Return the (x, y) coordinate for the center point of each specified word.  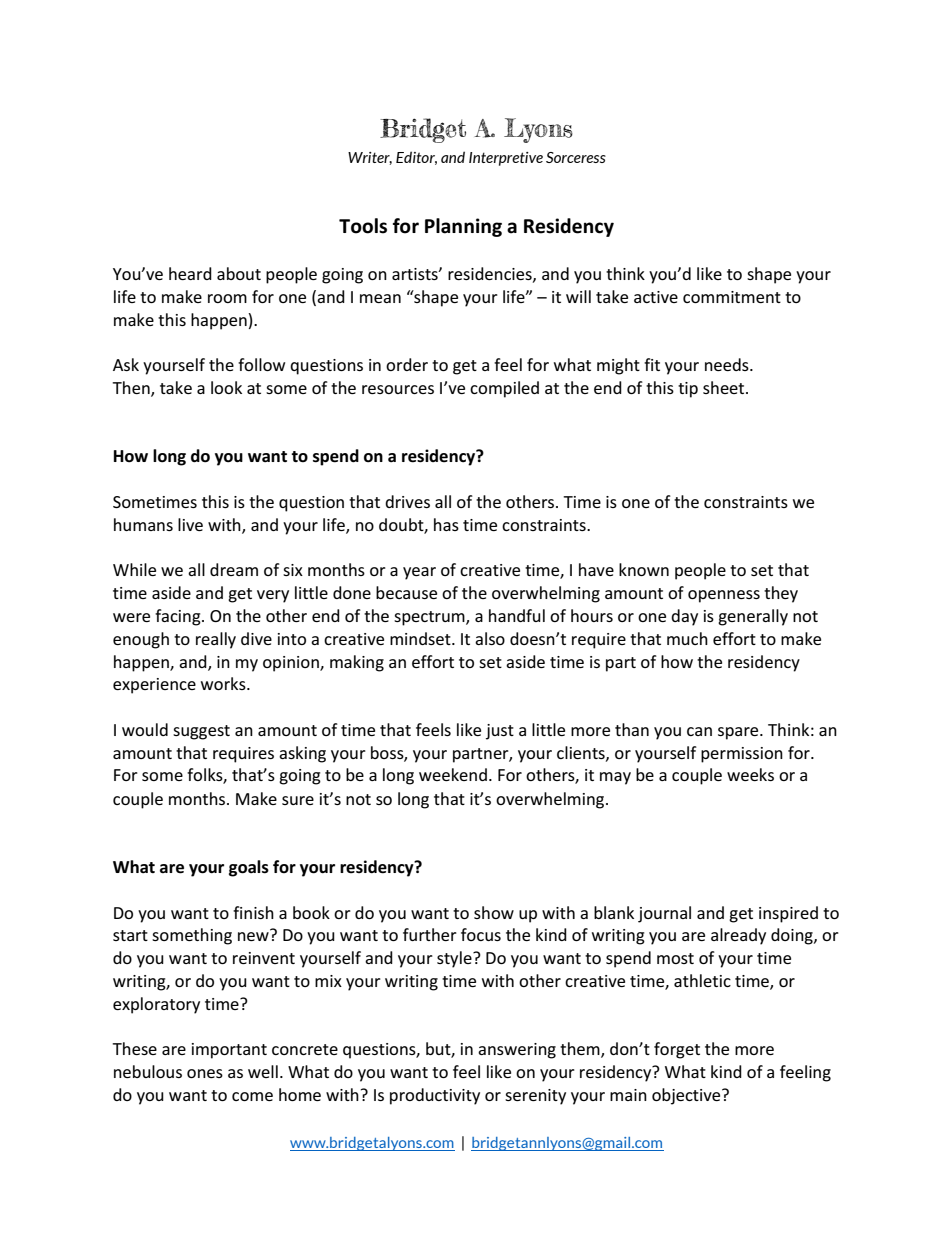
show (494, 912)
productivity (435, 1096)
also (490, 638)
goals (249, 868)
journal (664, 914)
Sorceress (576, 157)
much (687, 638)
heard (190, 273)
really (216, 640)
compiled (504, 389)
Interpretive (506, 159)
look (226, 387)
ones (205, 1073)
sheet (725, 387)
